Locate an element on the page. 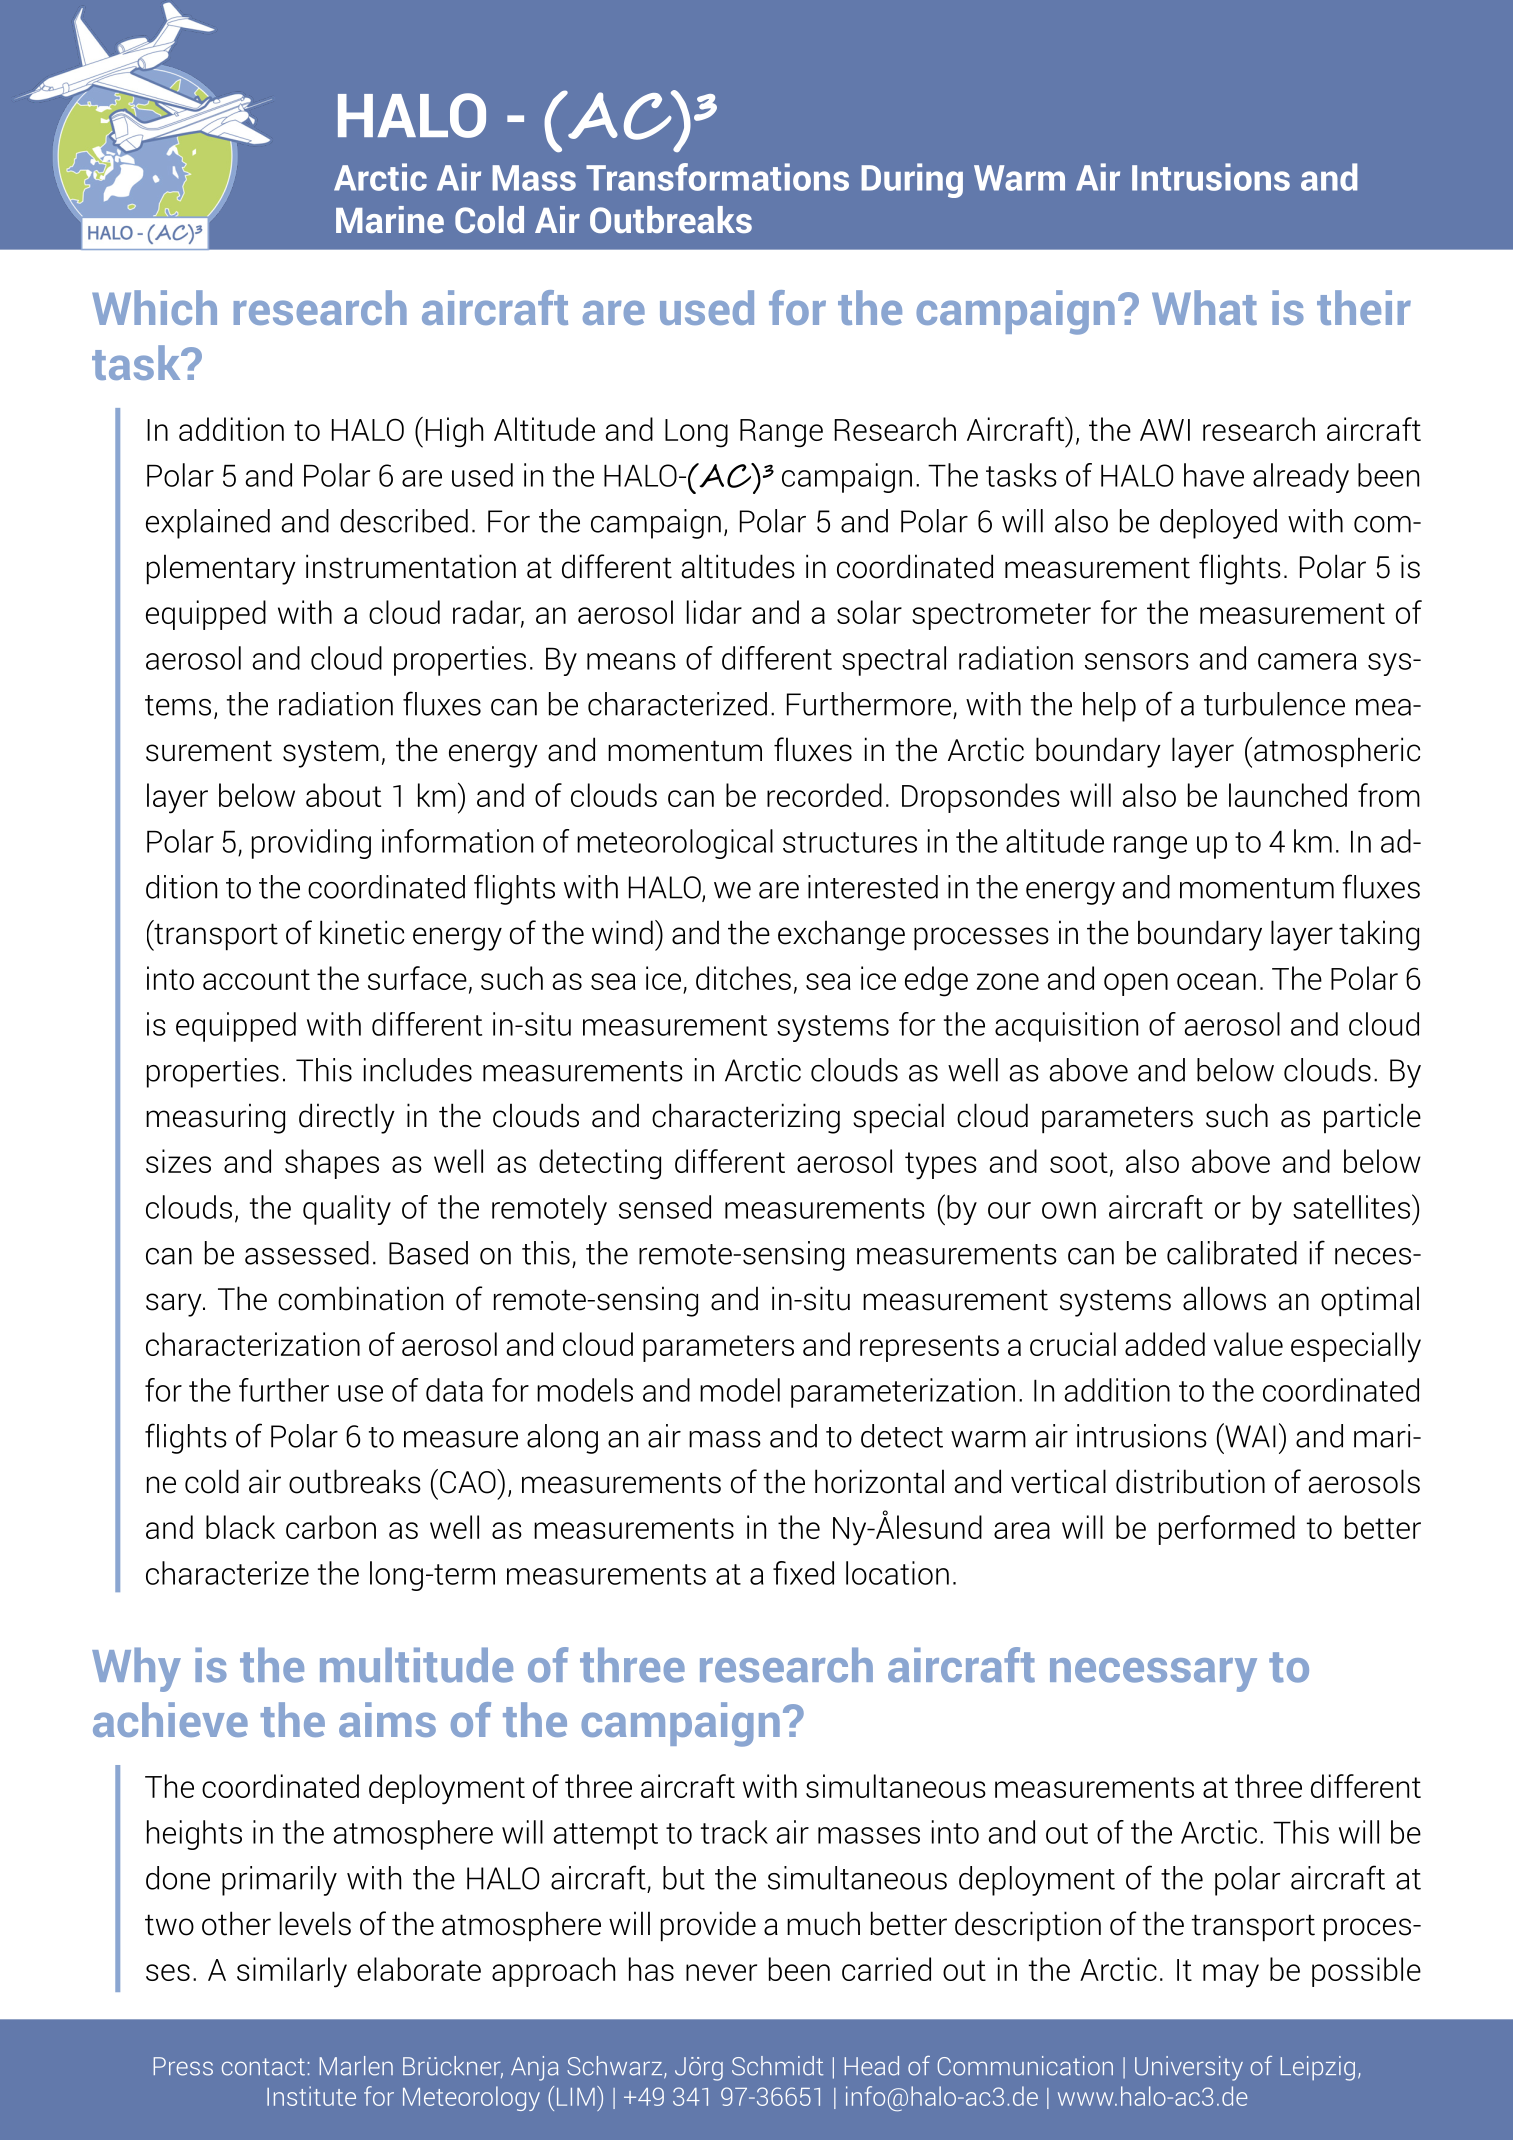 The height and width of the document is (2140, 1513). Which is located at coordinates (154, 307).
